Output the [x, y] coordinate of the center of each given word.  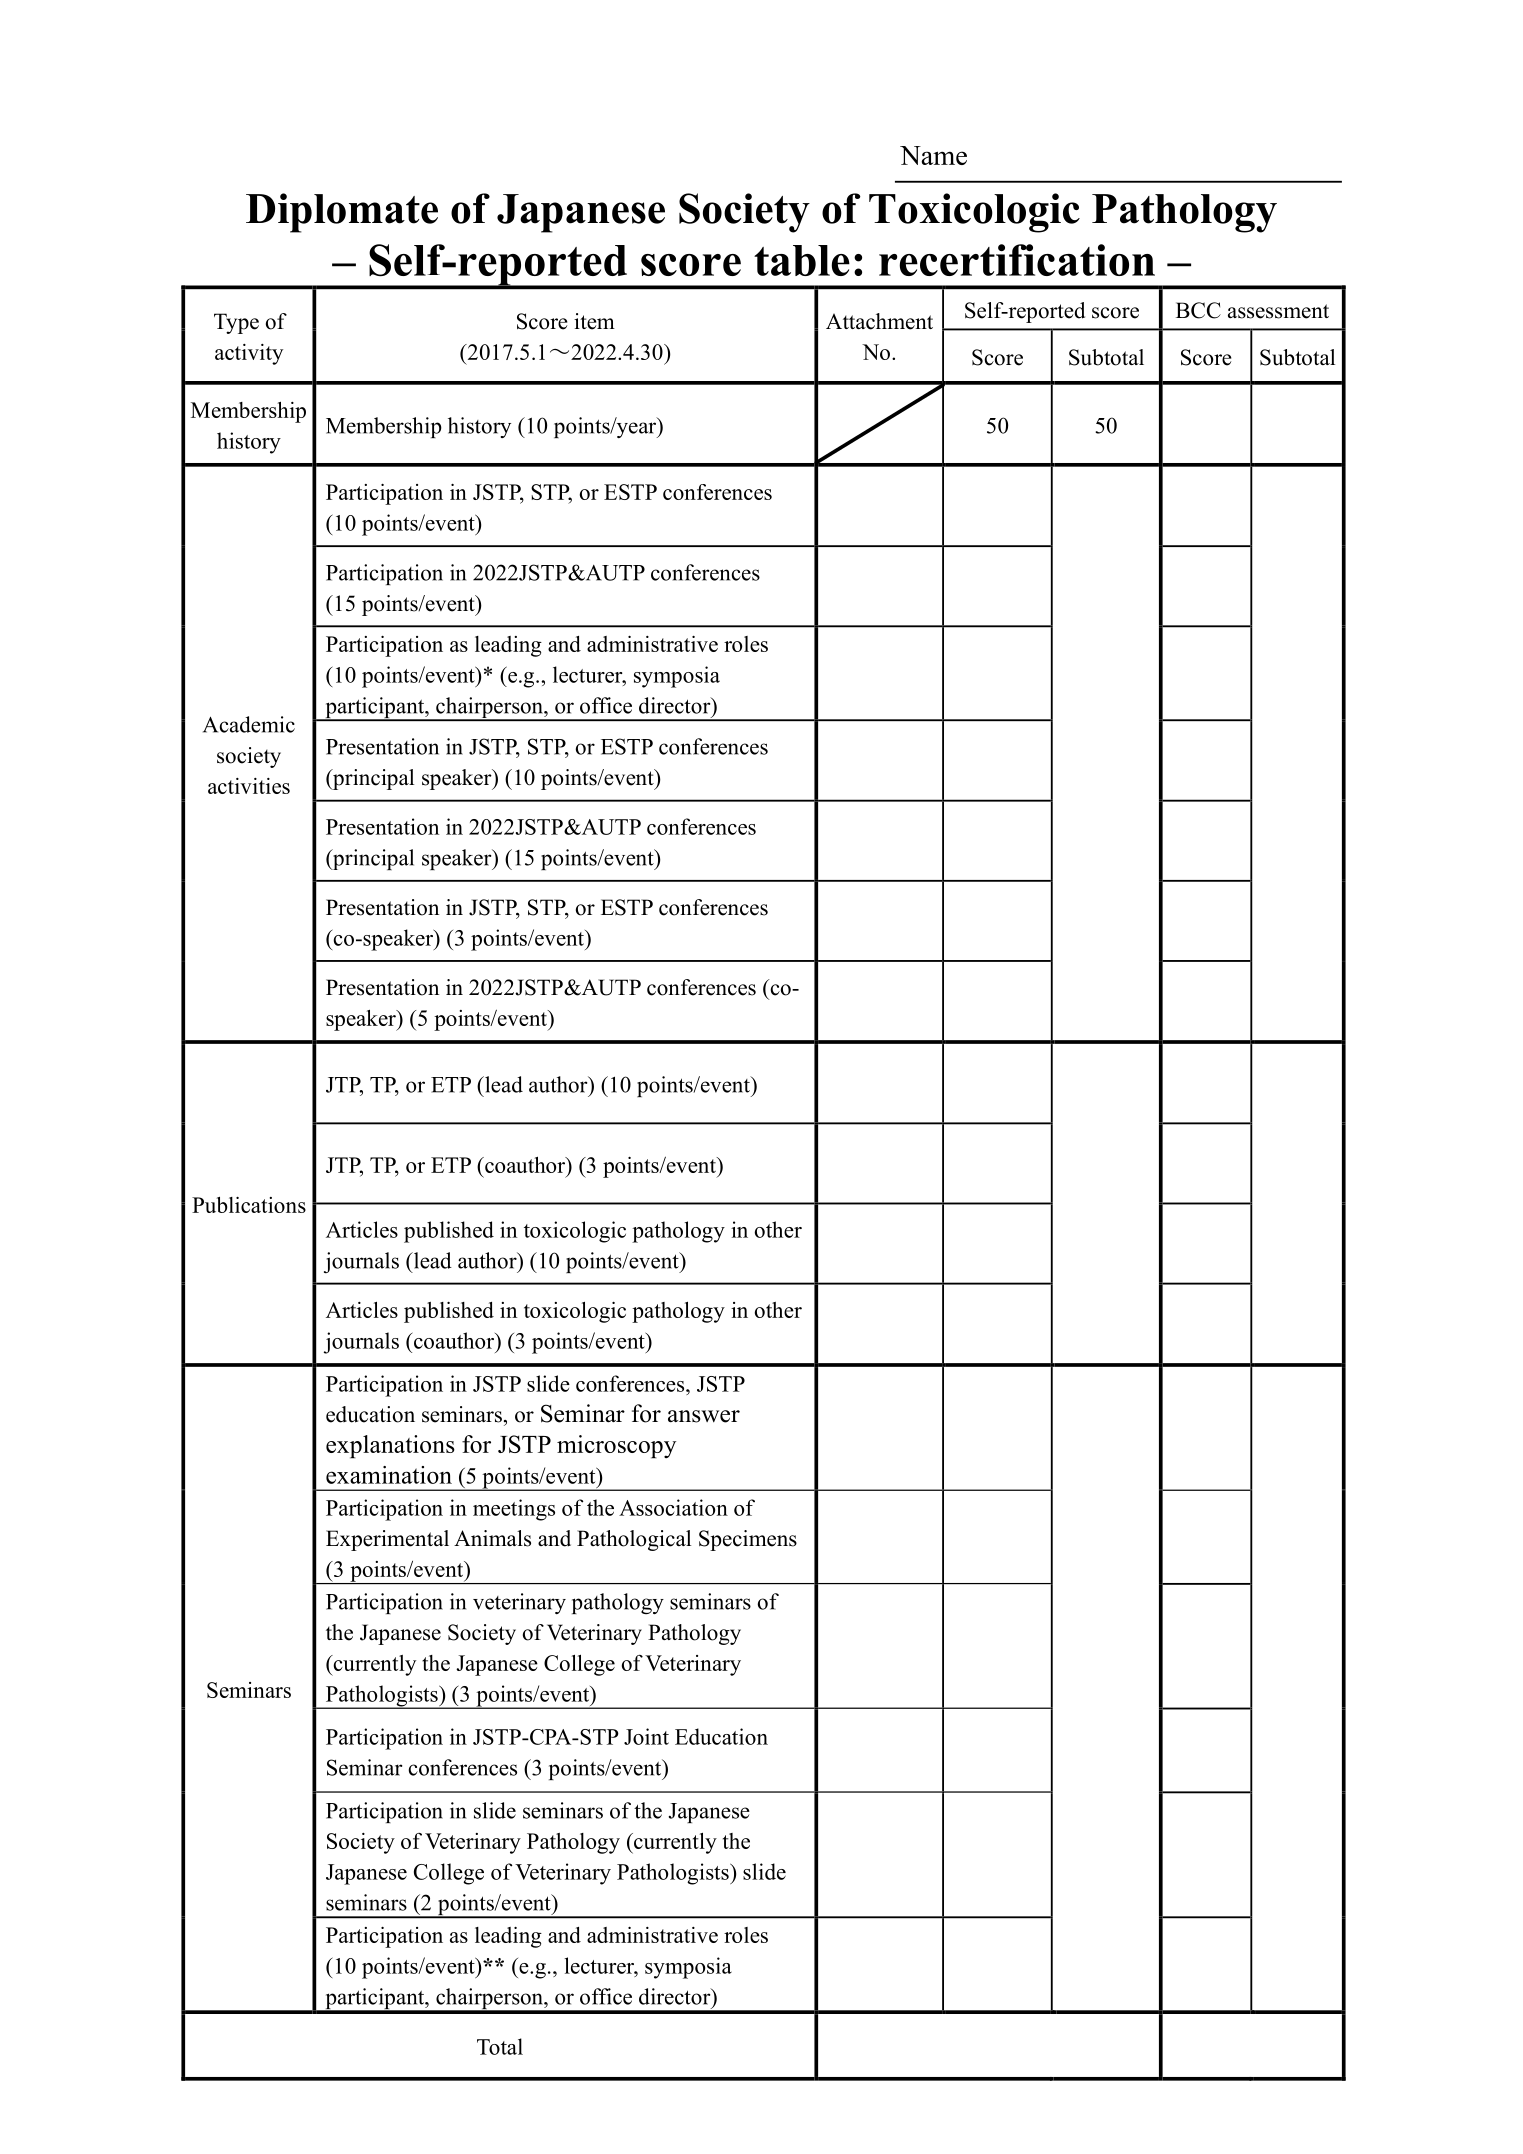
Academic [249, 724]
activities [249, 786]
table [802, 260]
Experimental [387, 1540]
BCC [1198, 310]
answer [704, 1416]
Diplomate [342, 213]
